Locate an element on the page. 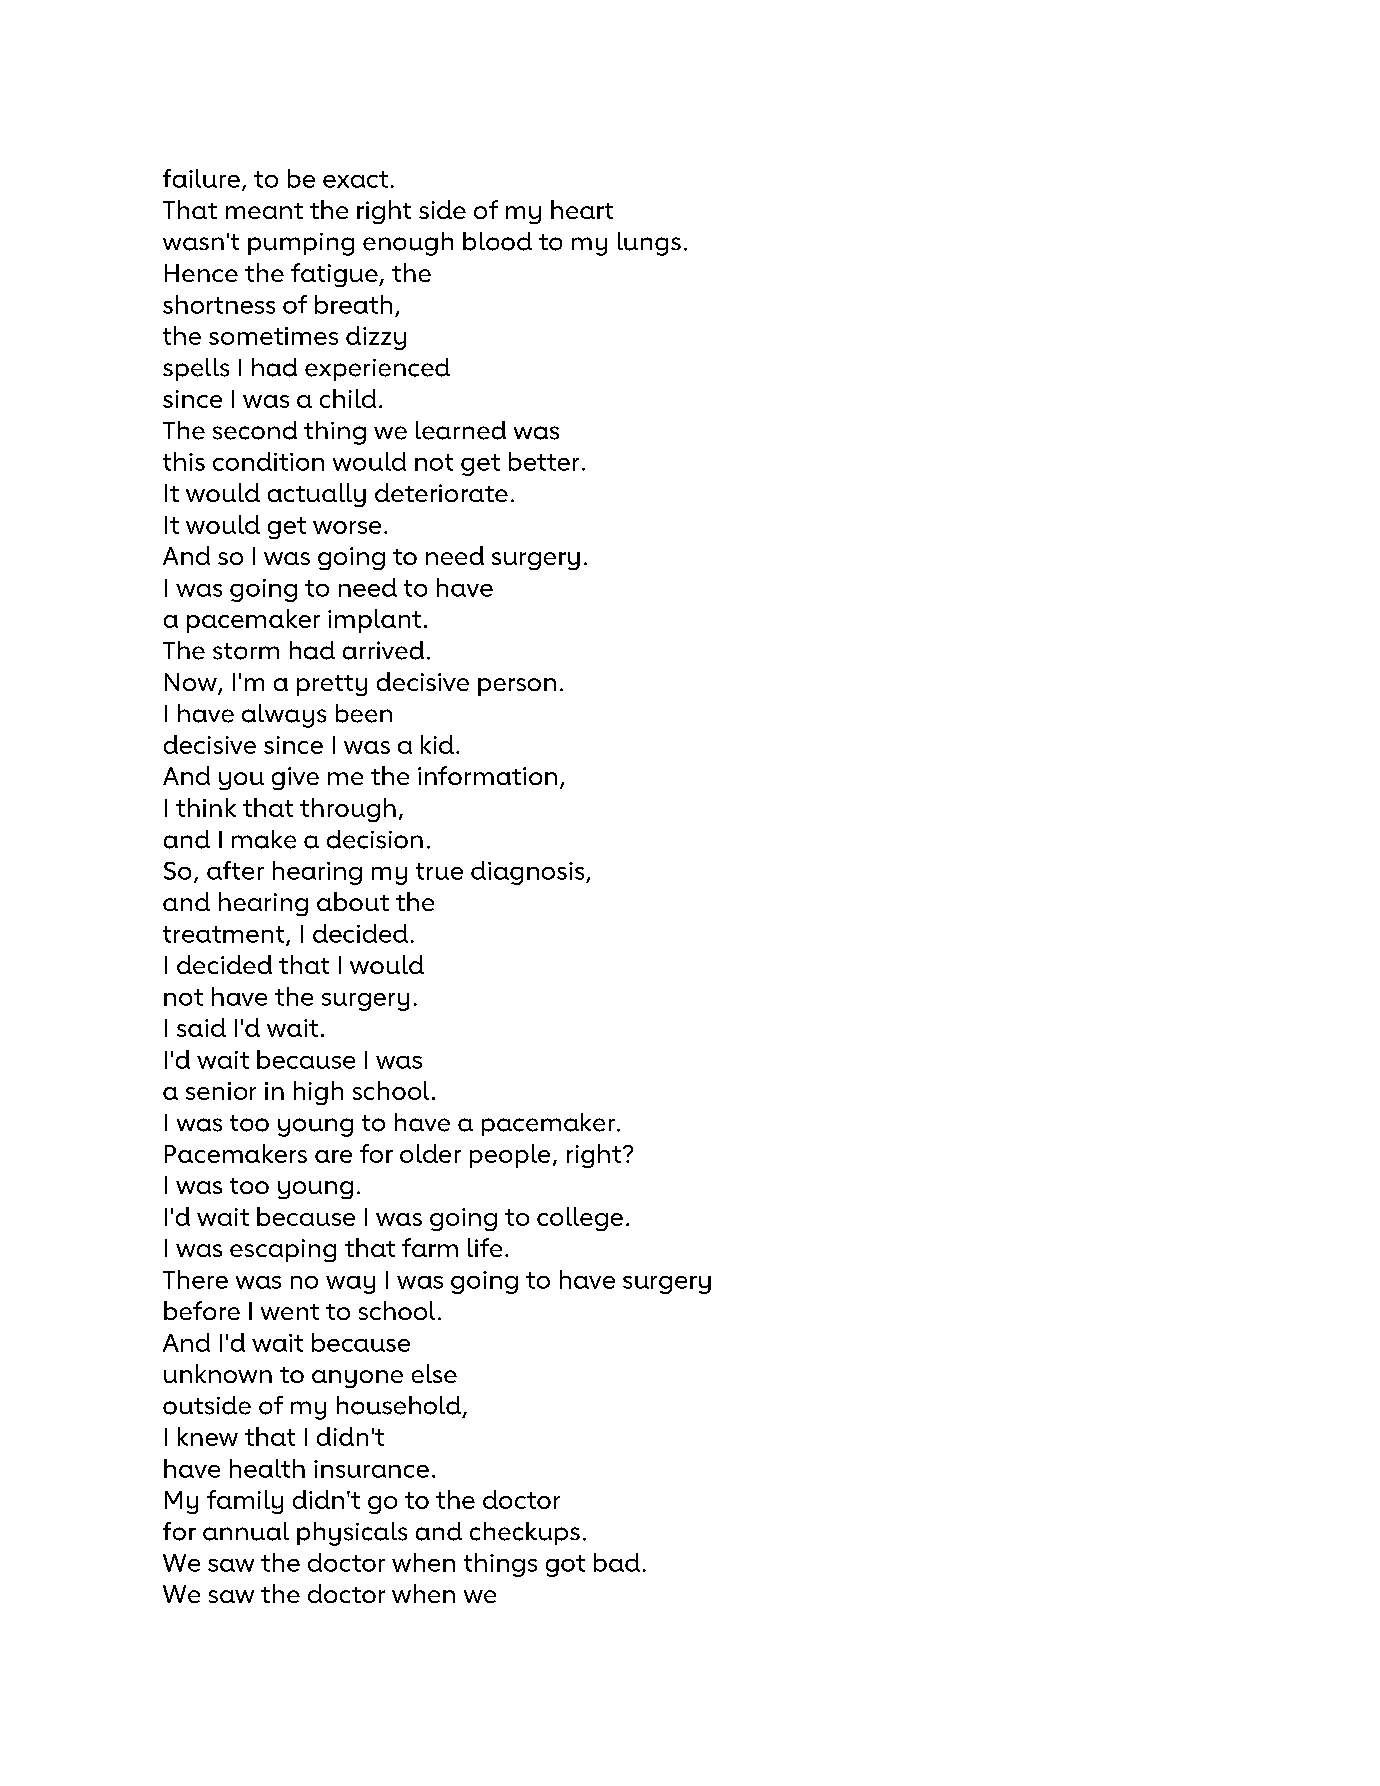 Image resolution: width=1380 pixels, height=1786 pixels. heart is located at coordinates (582, 209).
